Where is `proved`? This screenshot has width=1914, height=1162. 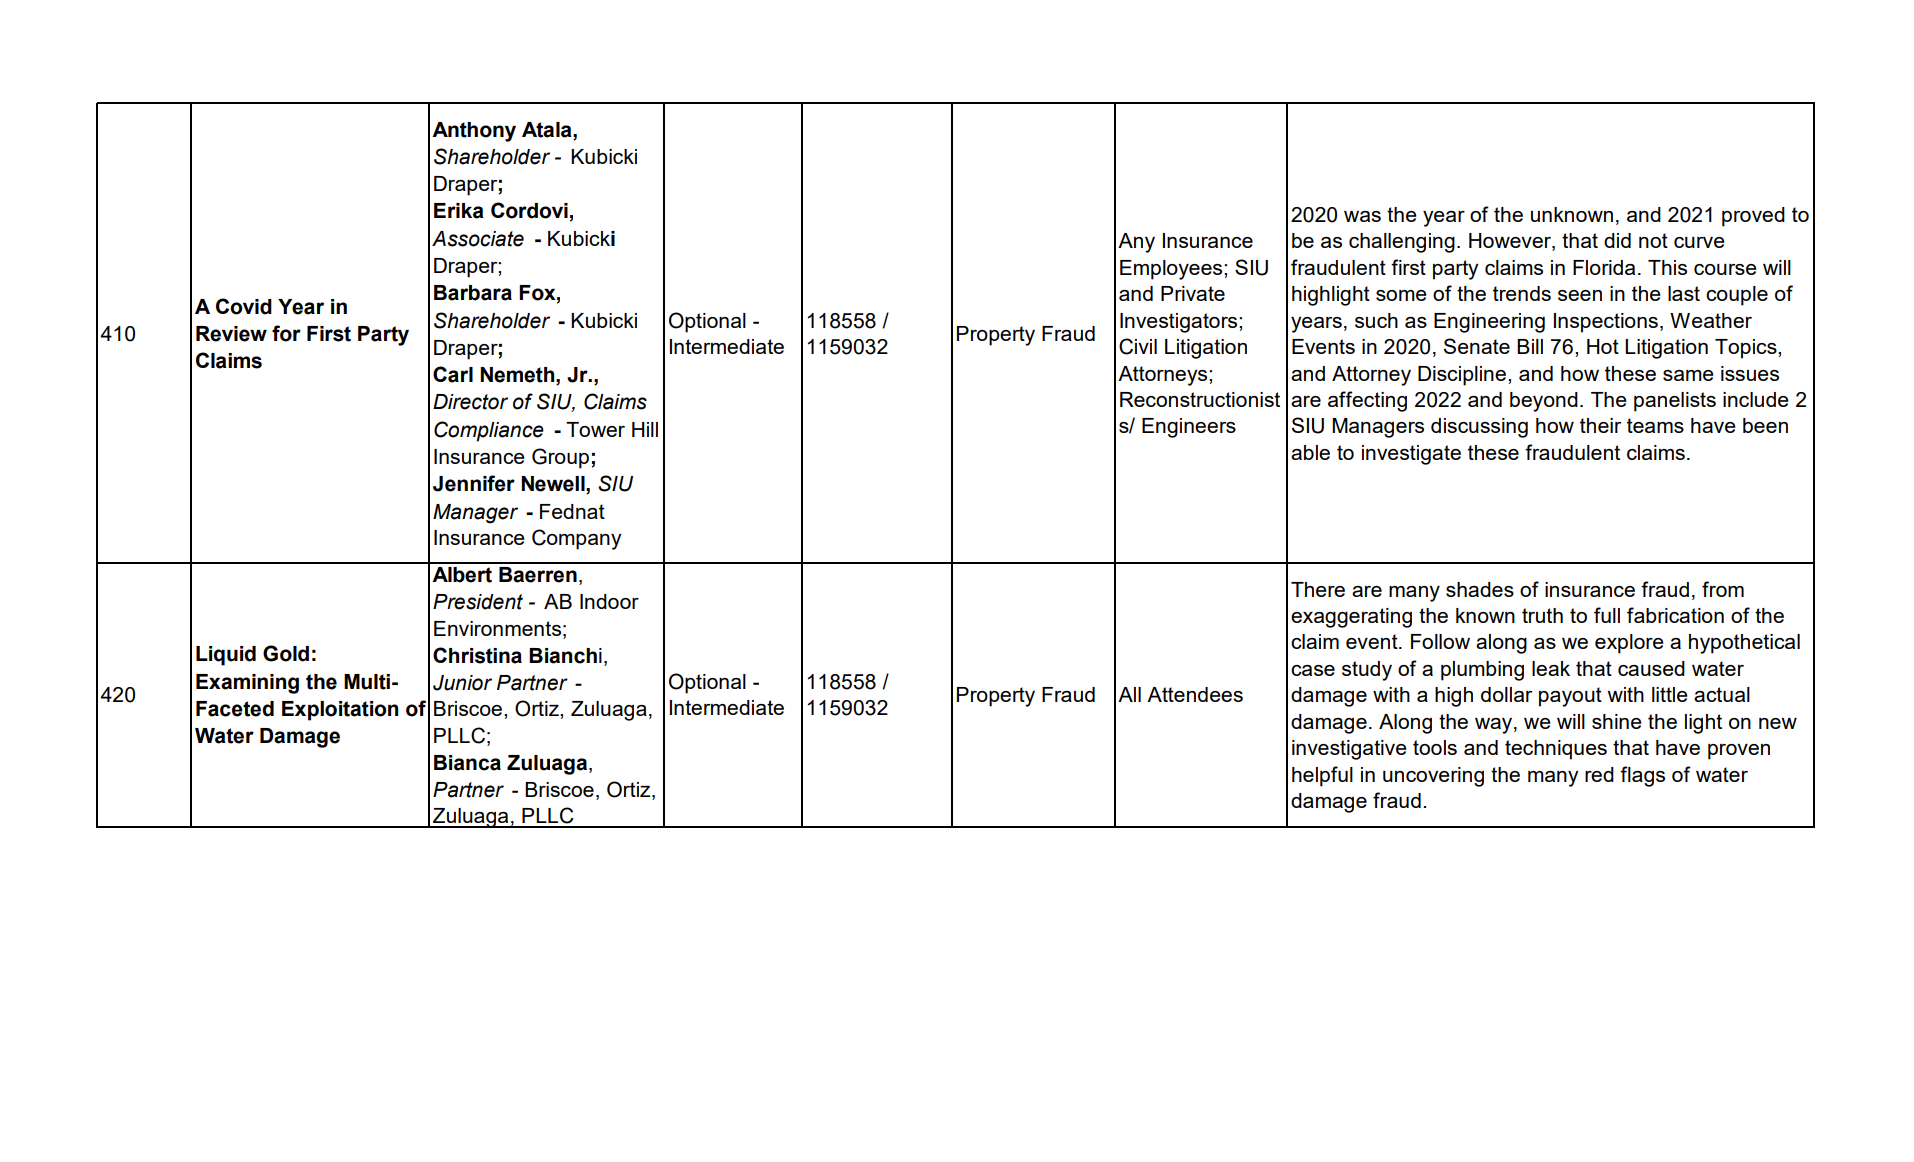
proved is located at coordinates (1753, 217).
